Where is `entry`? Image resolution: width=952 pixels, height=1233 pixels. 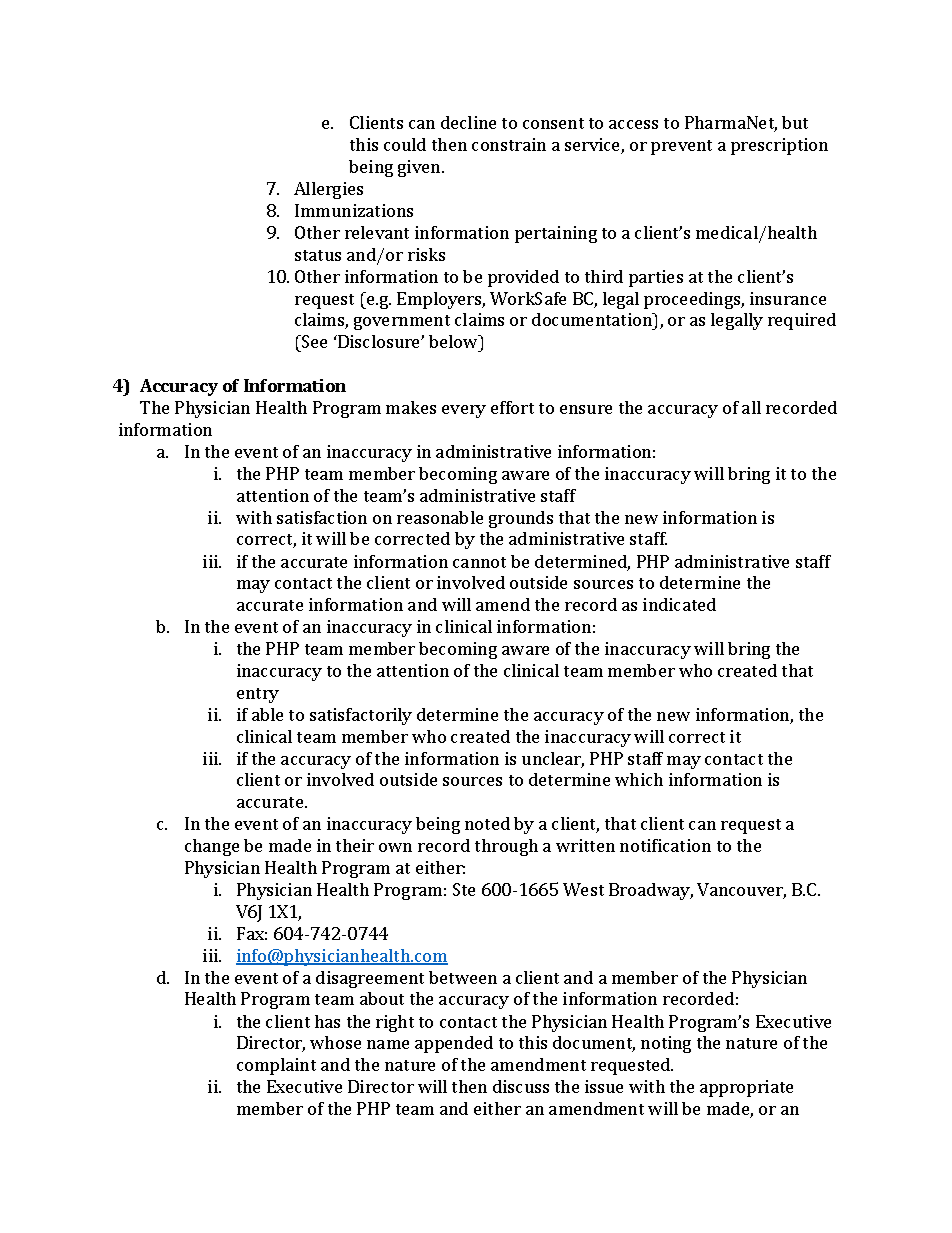
entry is located at coordinates (258, 695).
